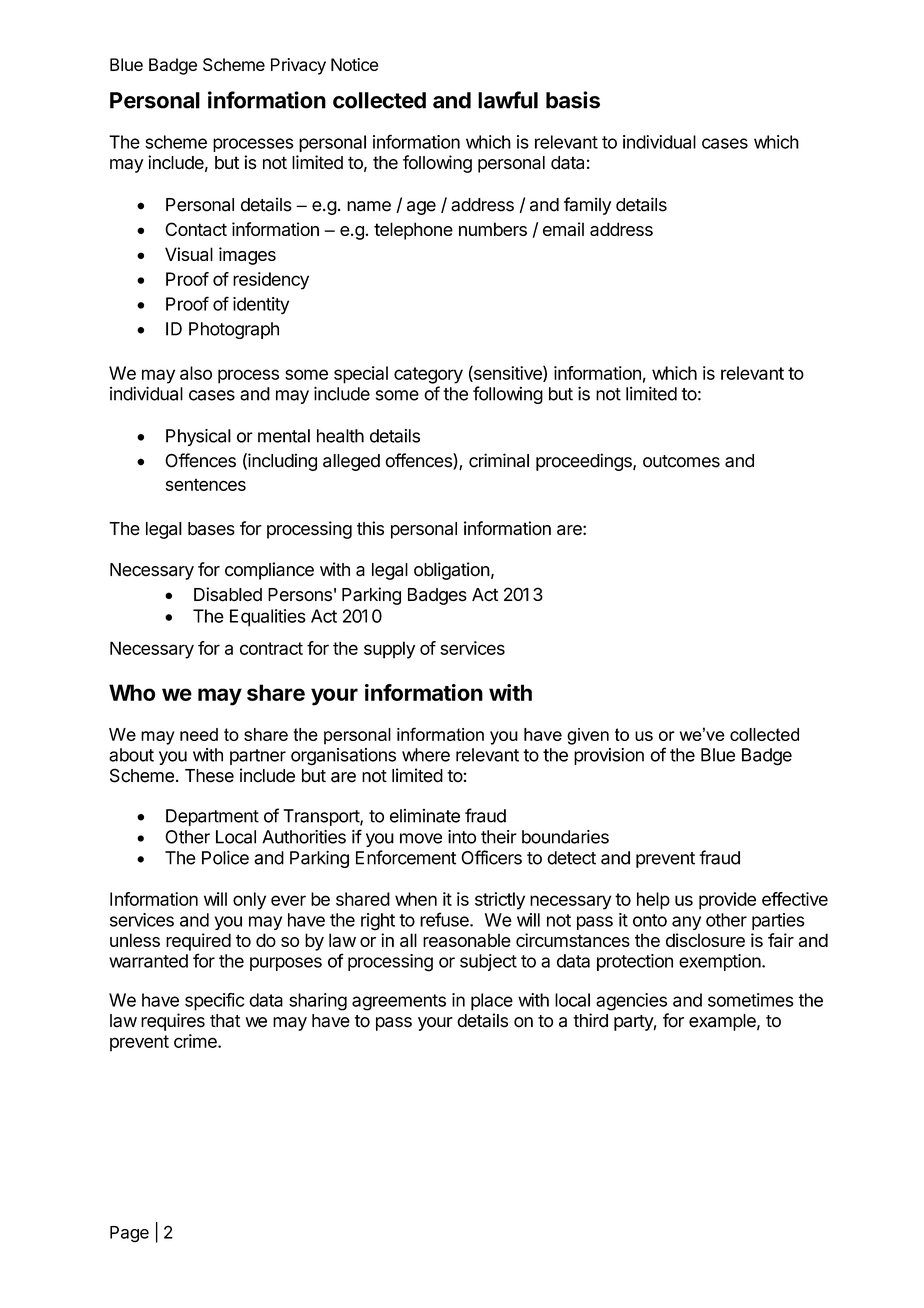 The height and width of the page is (1308, 924). Describe the element at coordinates (508, 100) in the page. I see `lawful` at that location.
